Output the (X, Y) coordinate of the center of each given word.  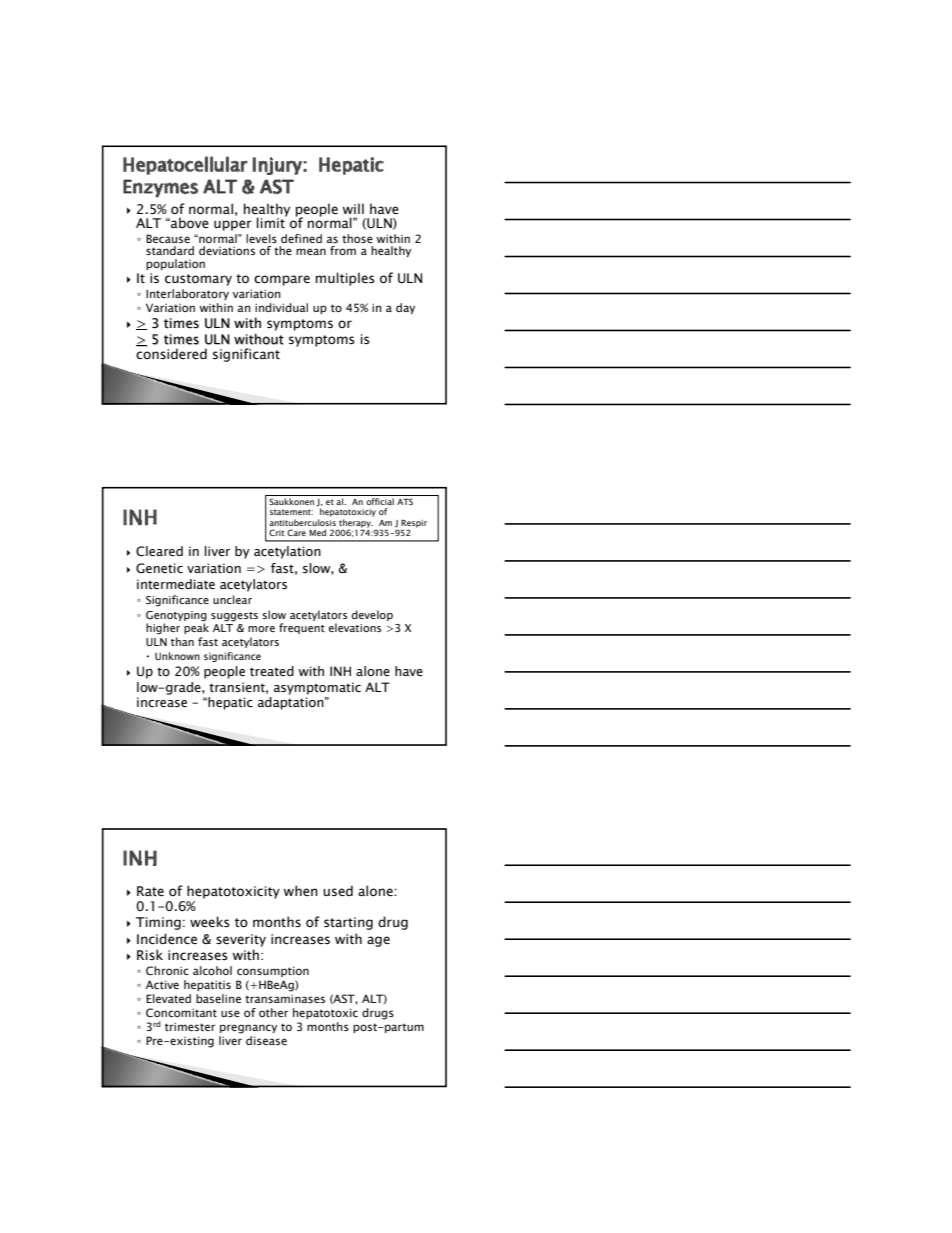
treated (272, 671)
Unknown (177, 656)
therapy (355, 524)
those (357, 238)
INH (340, 671)
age (378, 941)
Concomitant (181, 1012)
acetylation (287, 552)
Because (168, 238)
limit (272, 221)
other (273, 1012)
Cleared (159, 551)
